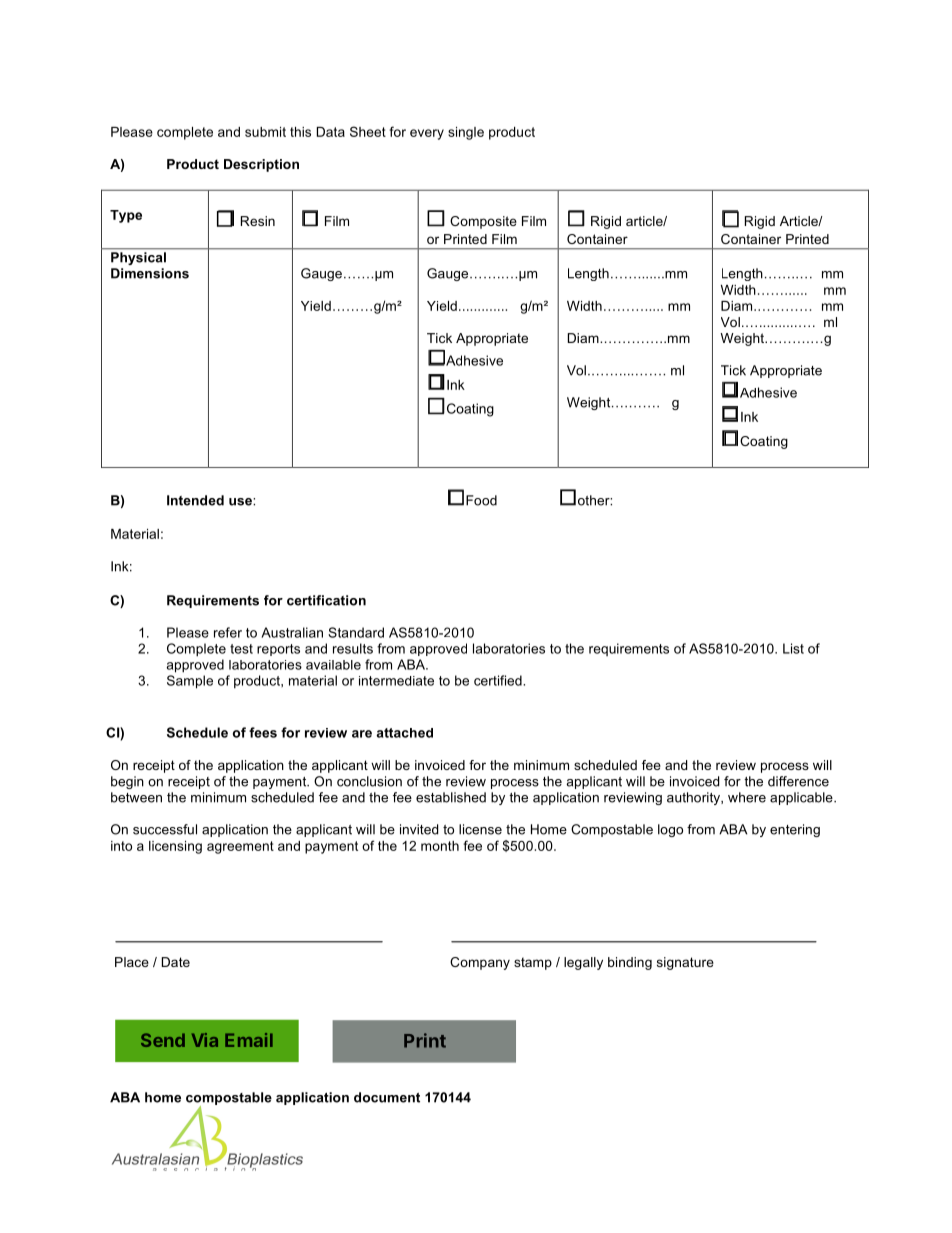 The height and width of the image is (1233, 952). I want to click on Date, so click(176, 962).
